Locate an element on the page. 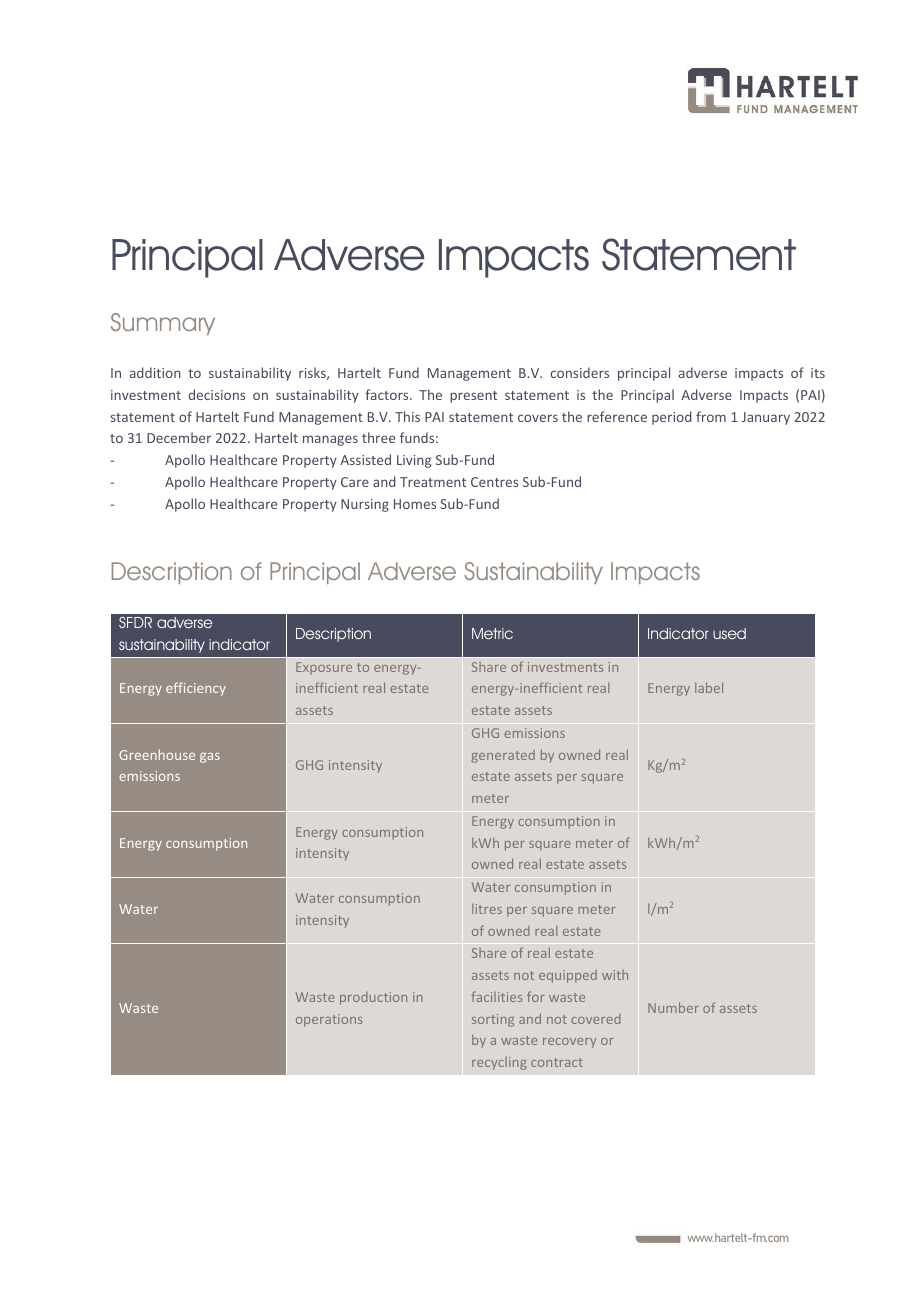  label is located at coordinates (709, 687).
